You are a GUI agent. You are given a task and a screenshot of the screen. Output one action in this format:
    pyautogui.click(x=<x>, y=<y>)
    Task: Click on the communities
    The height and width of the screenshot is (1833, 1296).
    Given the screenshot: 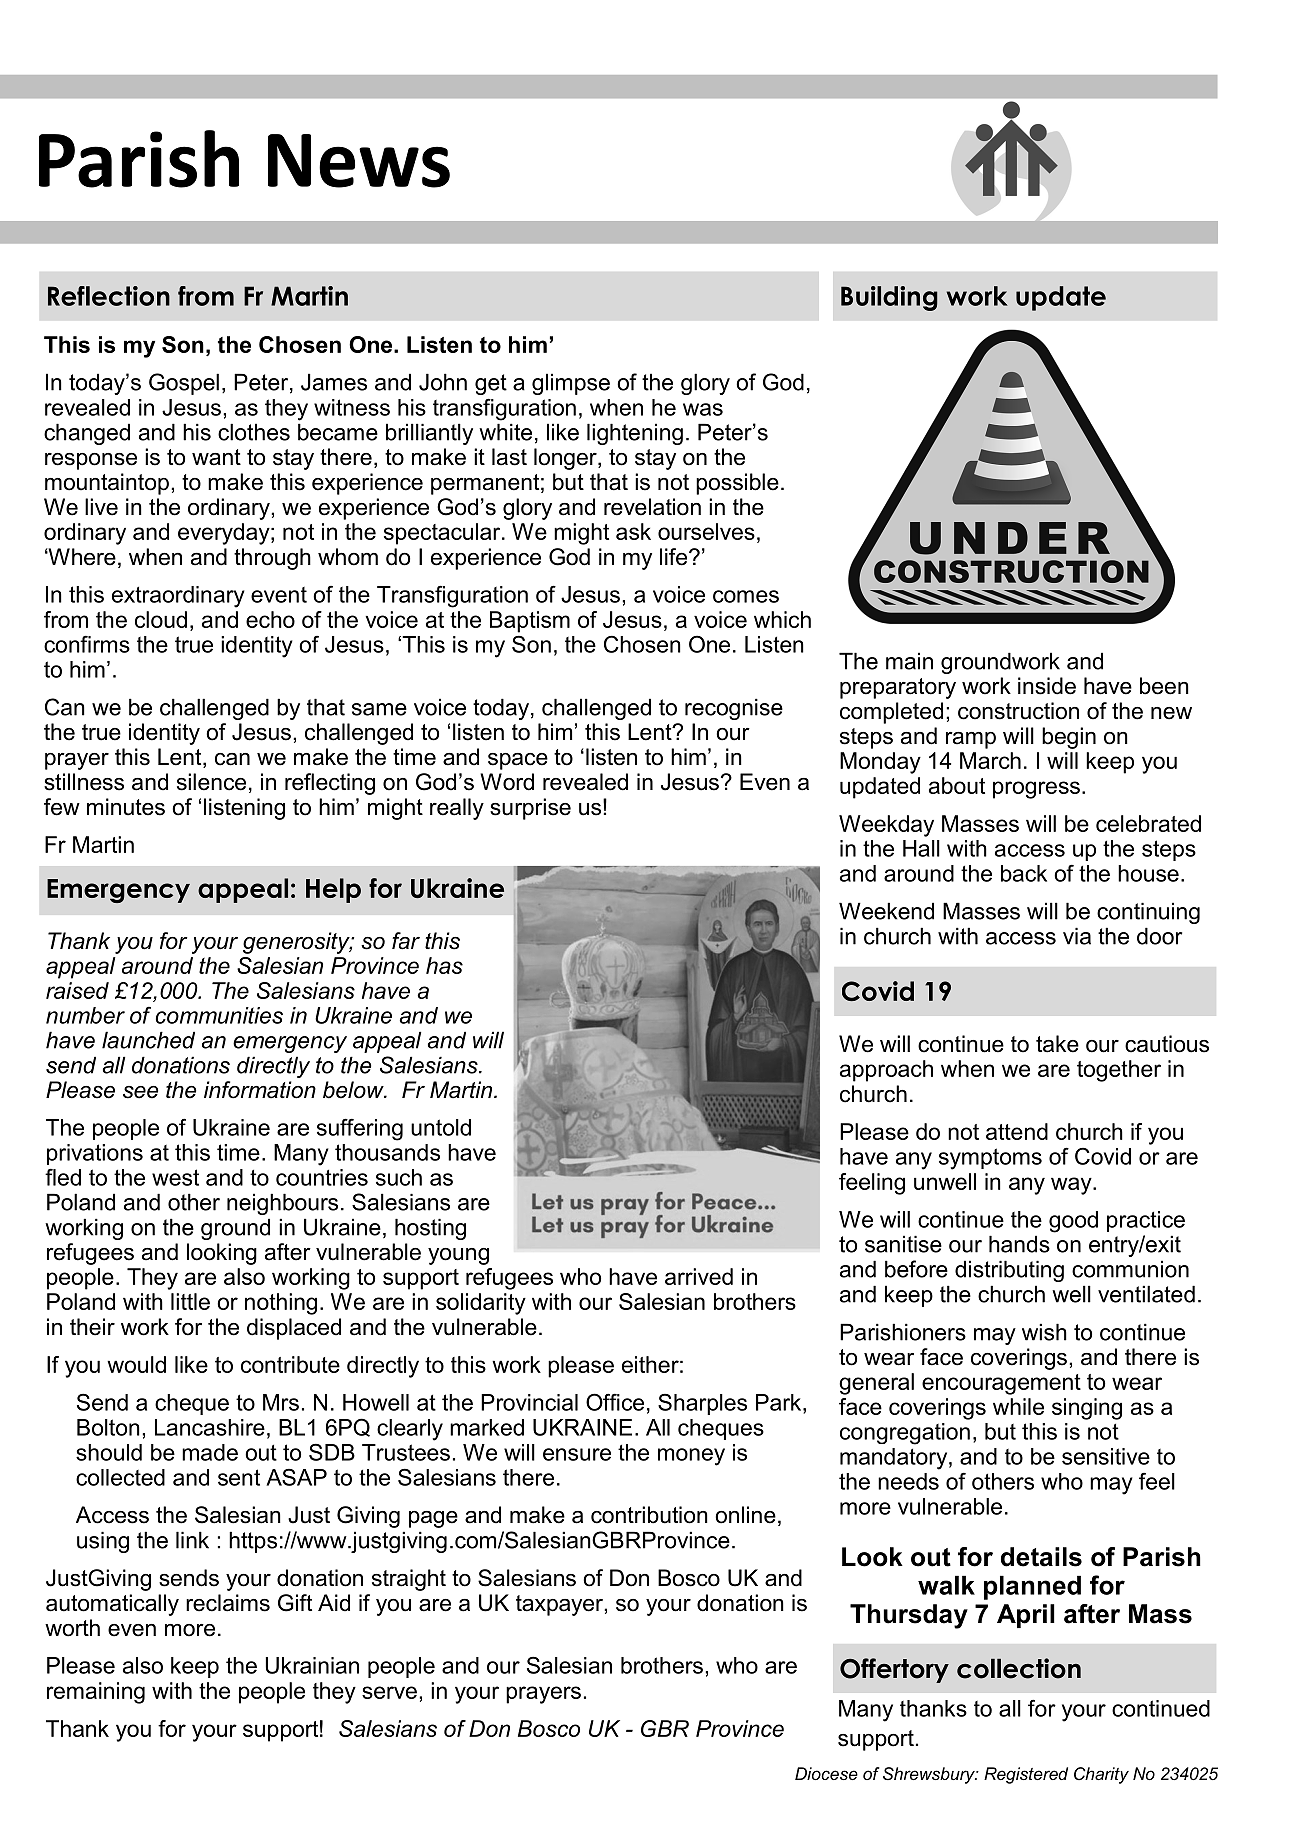 What is the action you would take?
    pyautogui.click(x=219, y=1015)
